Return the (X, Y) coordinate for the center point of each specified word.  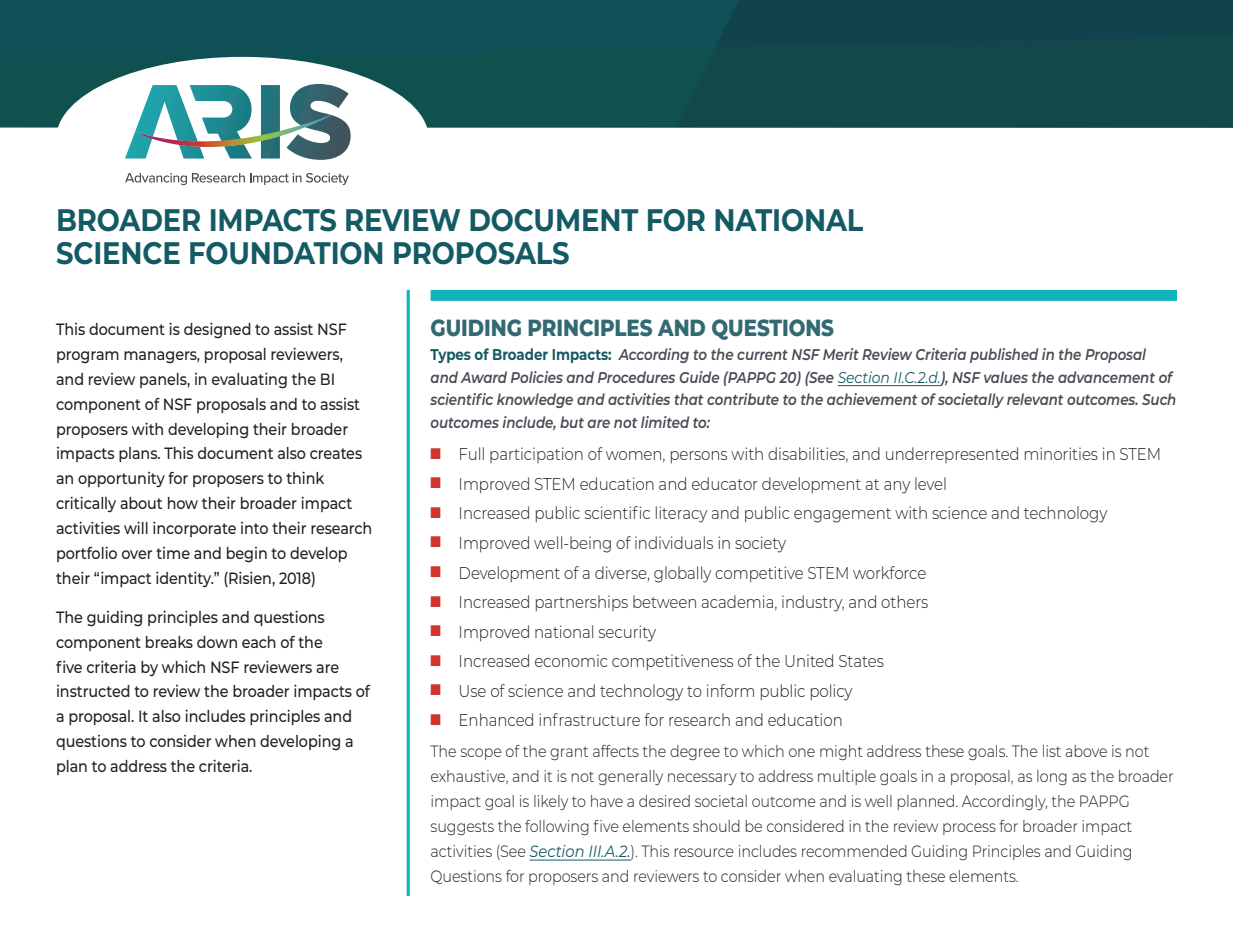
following (557, 827)
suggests (462, 828)
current (762, 355)
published (1004, 355)
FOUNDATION (286, 253)
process (969, 829)
